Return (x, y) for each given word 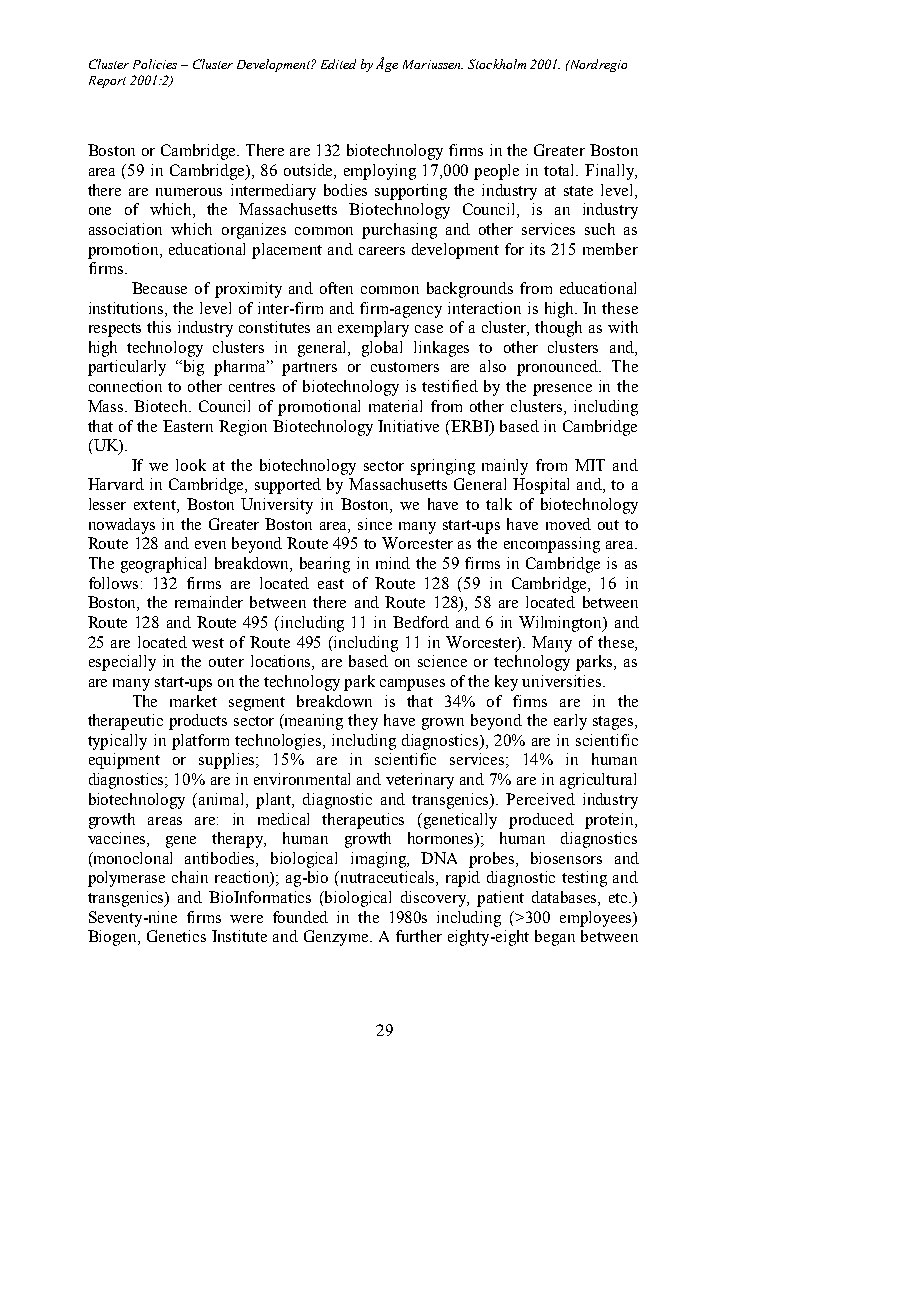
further (419, 936)
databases (565, 898)
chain (190, 877)
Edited (338, 64)
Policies (155, 64)
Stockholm (497, 64)
